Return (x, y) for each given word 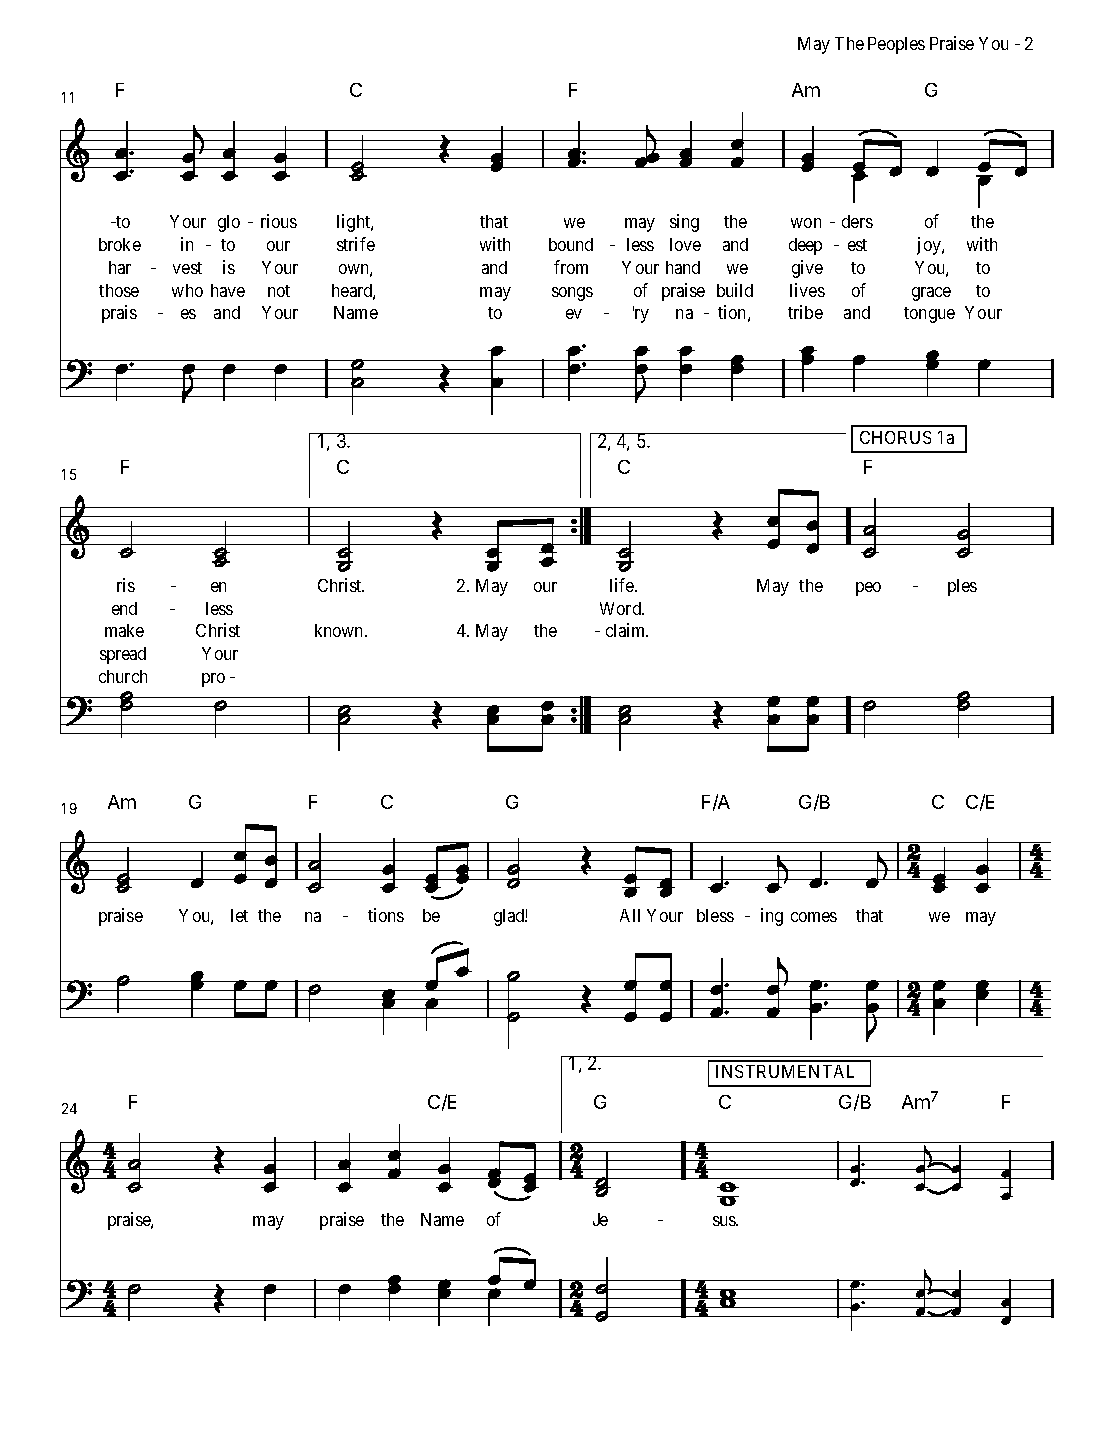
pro (213, 680)
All (630, 915)
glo (229, 223)
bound (571, 244)
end (124, 608)
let (239, 915)
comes (814, 917)
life (623, 585)
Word (621, 608)
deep (805, 246)
